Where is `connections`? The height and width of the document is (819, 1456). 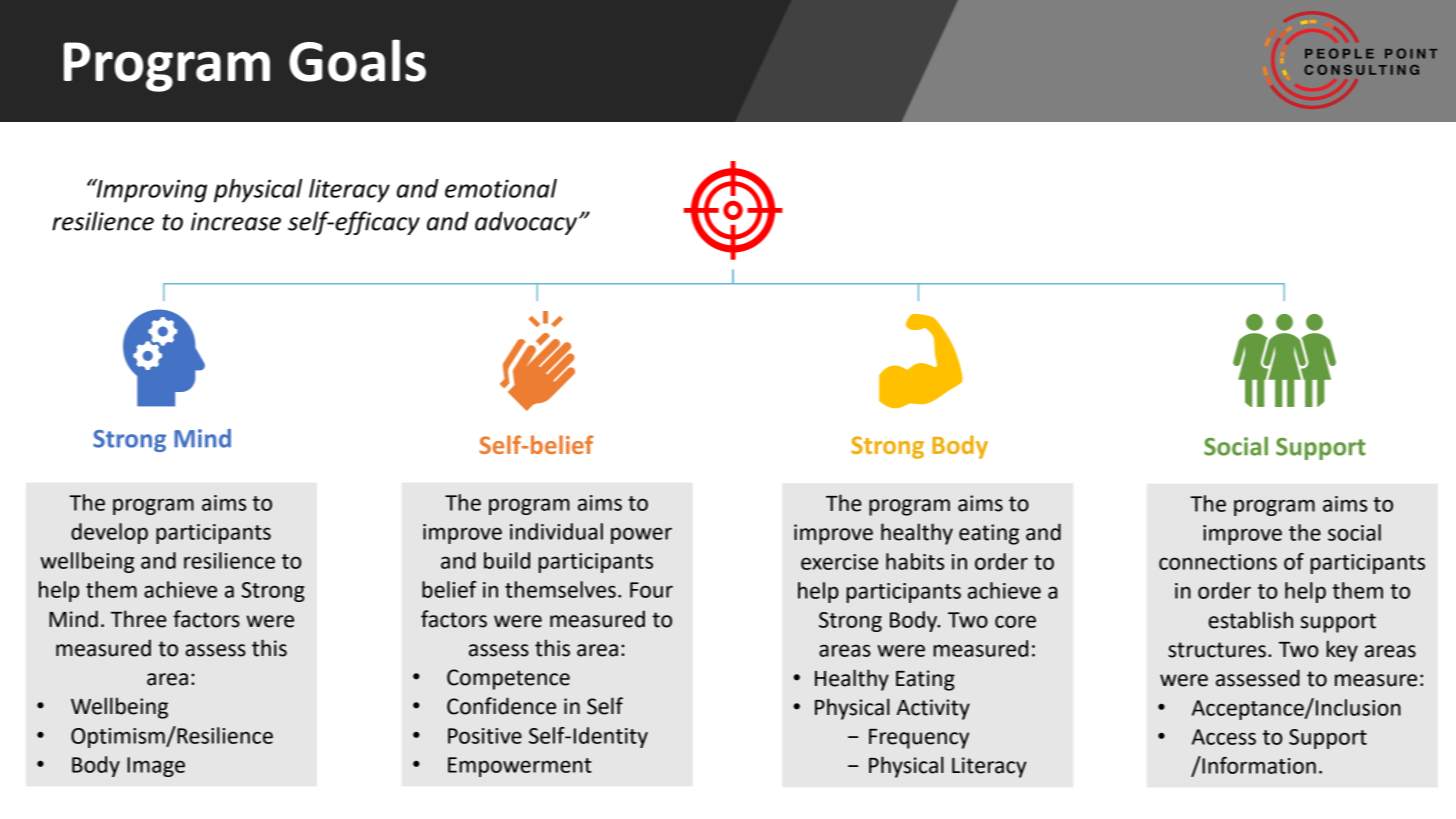
connections is located at coordinates (1218, 562).
